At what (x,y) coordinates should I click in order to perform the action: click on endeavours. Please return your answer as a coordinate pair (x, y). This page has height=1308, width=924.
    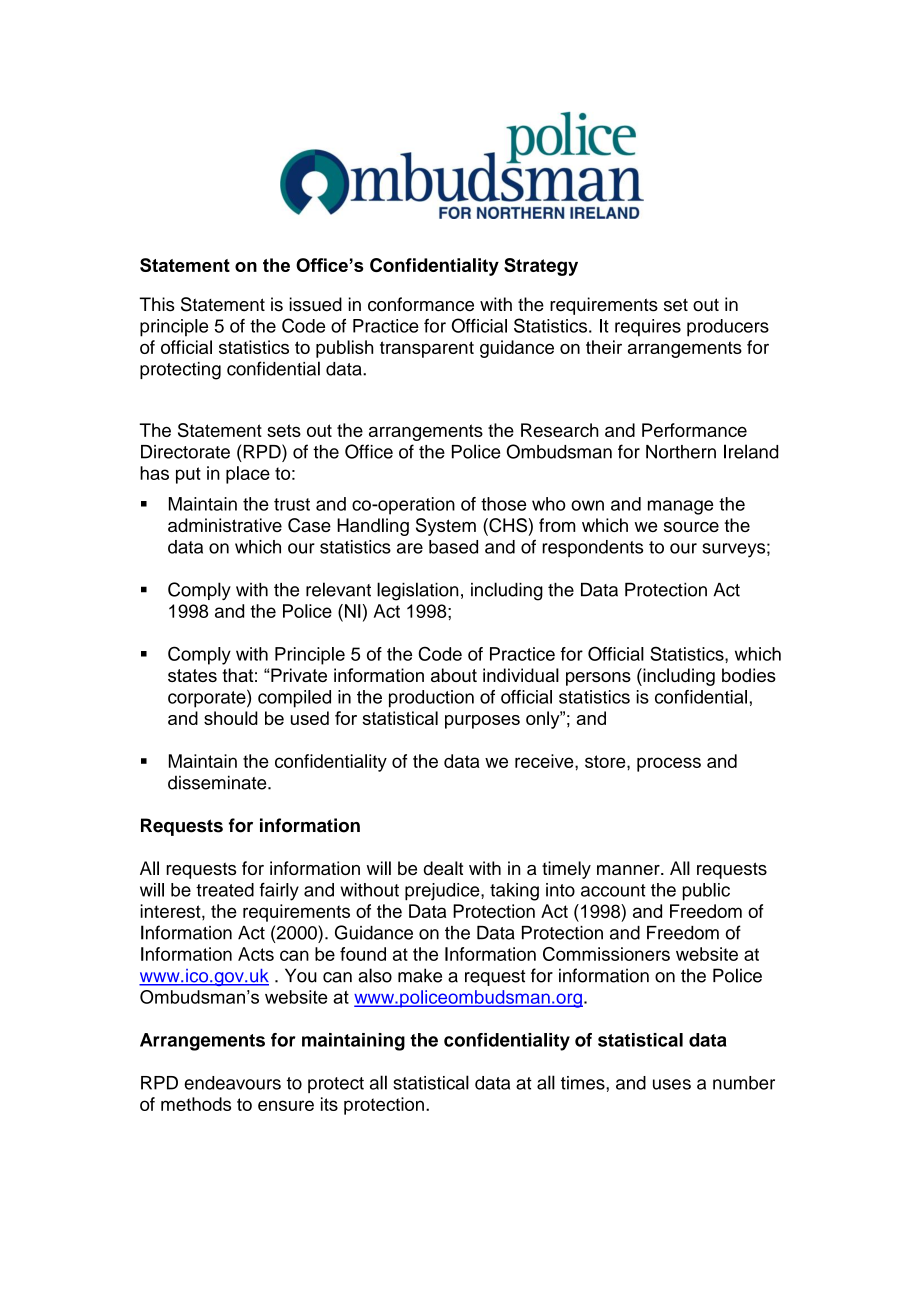
    Looking at the image, I should click on (232, 1083).
